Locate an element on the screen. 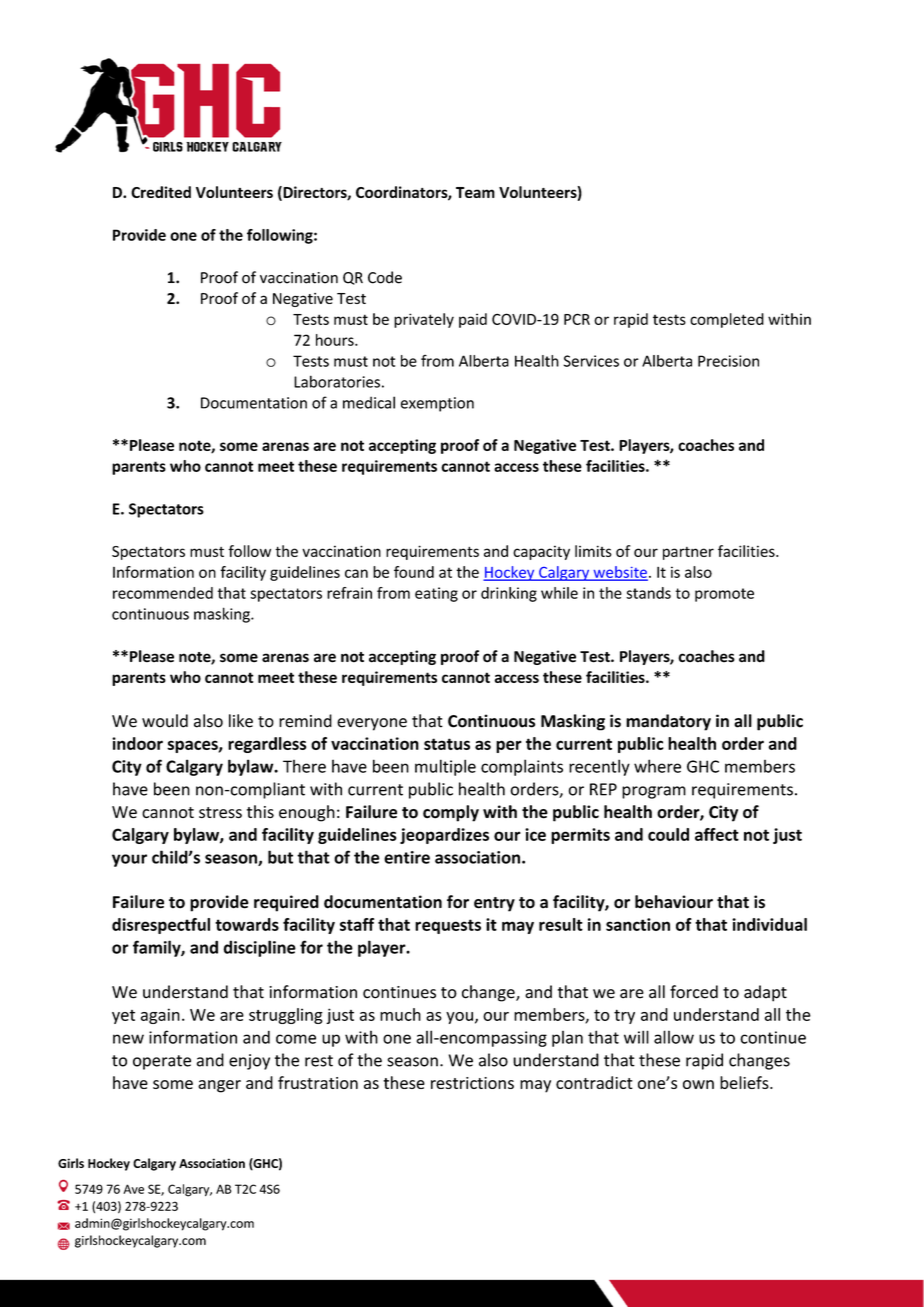 The height and width of the screenshot is (1307, 924). operate is located at coordinates (162, 1062).
